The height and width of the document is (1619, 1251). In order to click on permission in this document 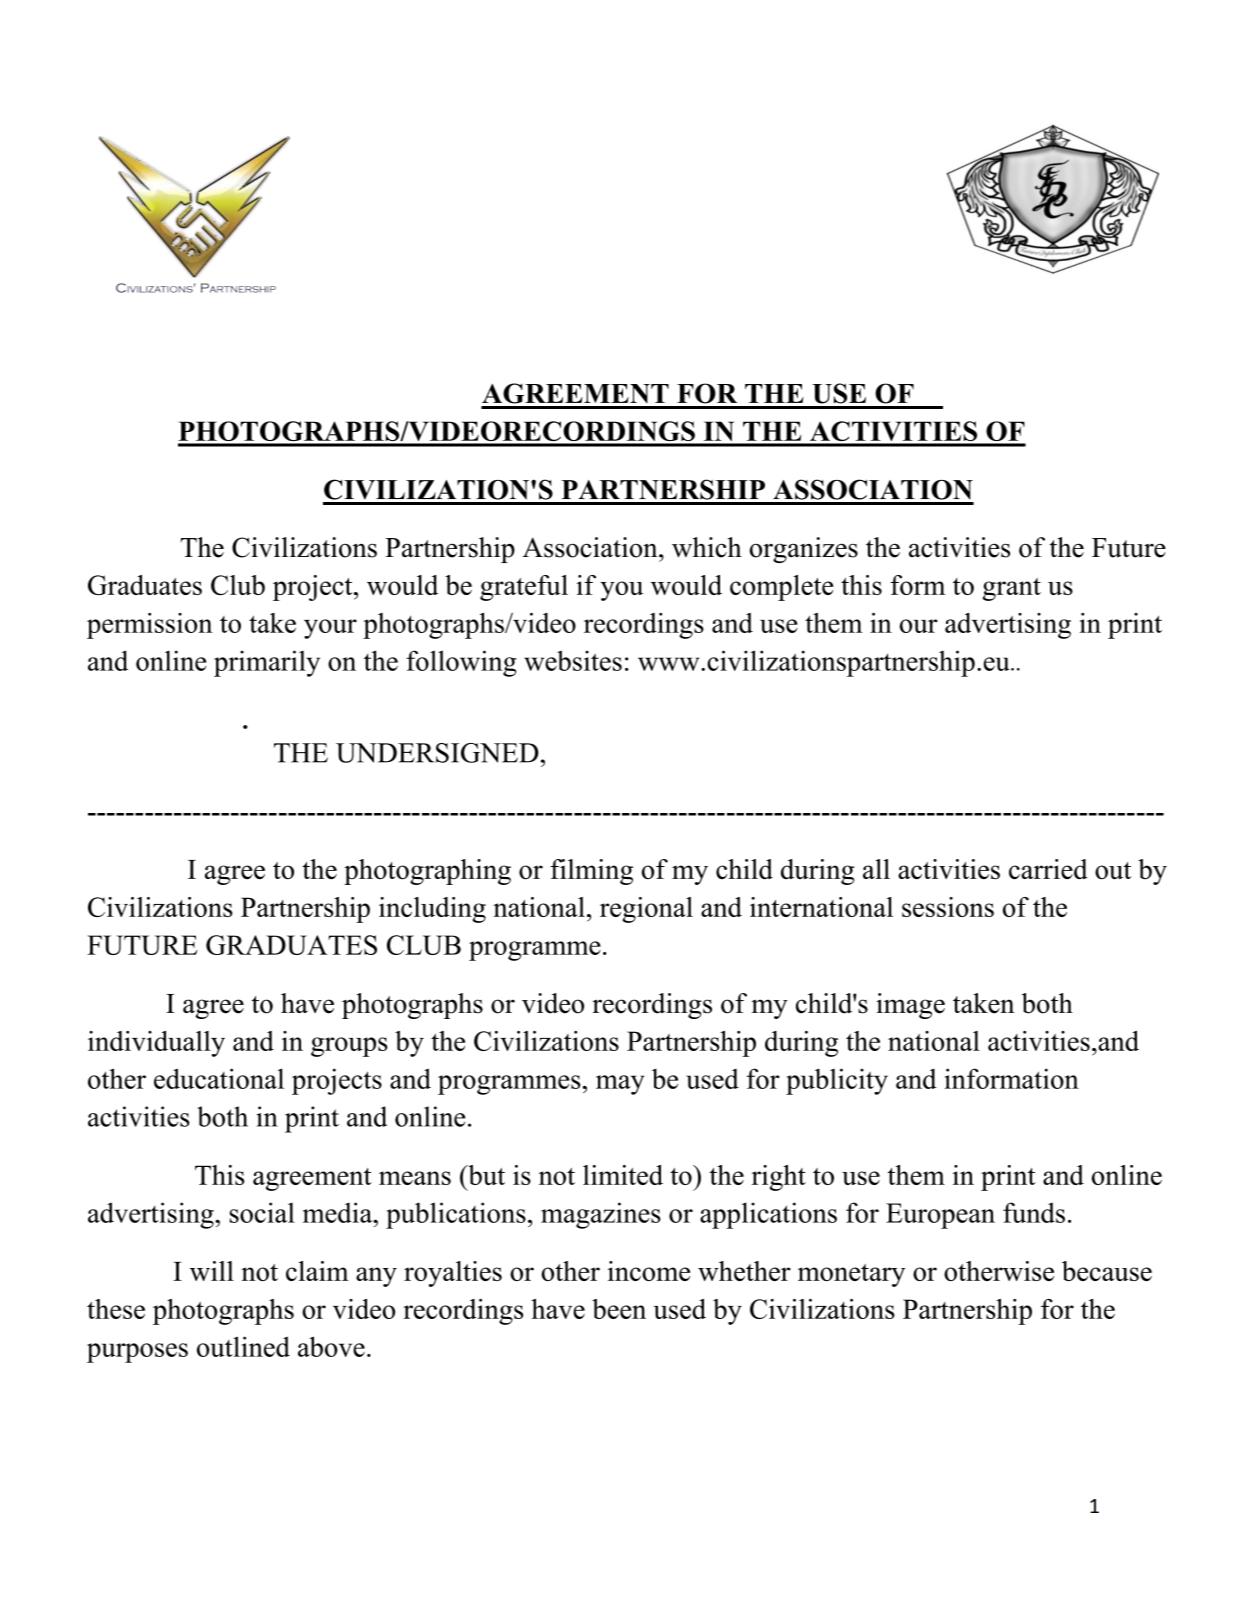, I will do `click(150, 626)`.
